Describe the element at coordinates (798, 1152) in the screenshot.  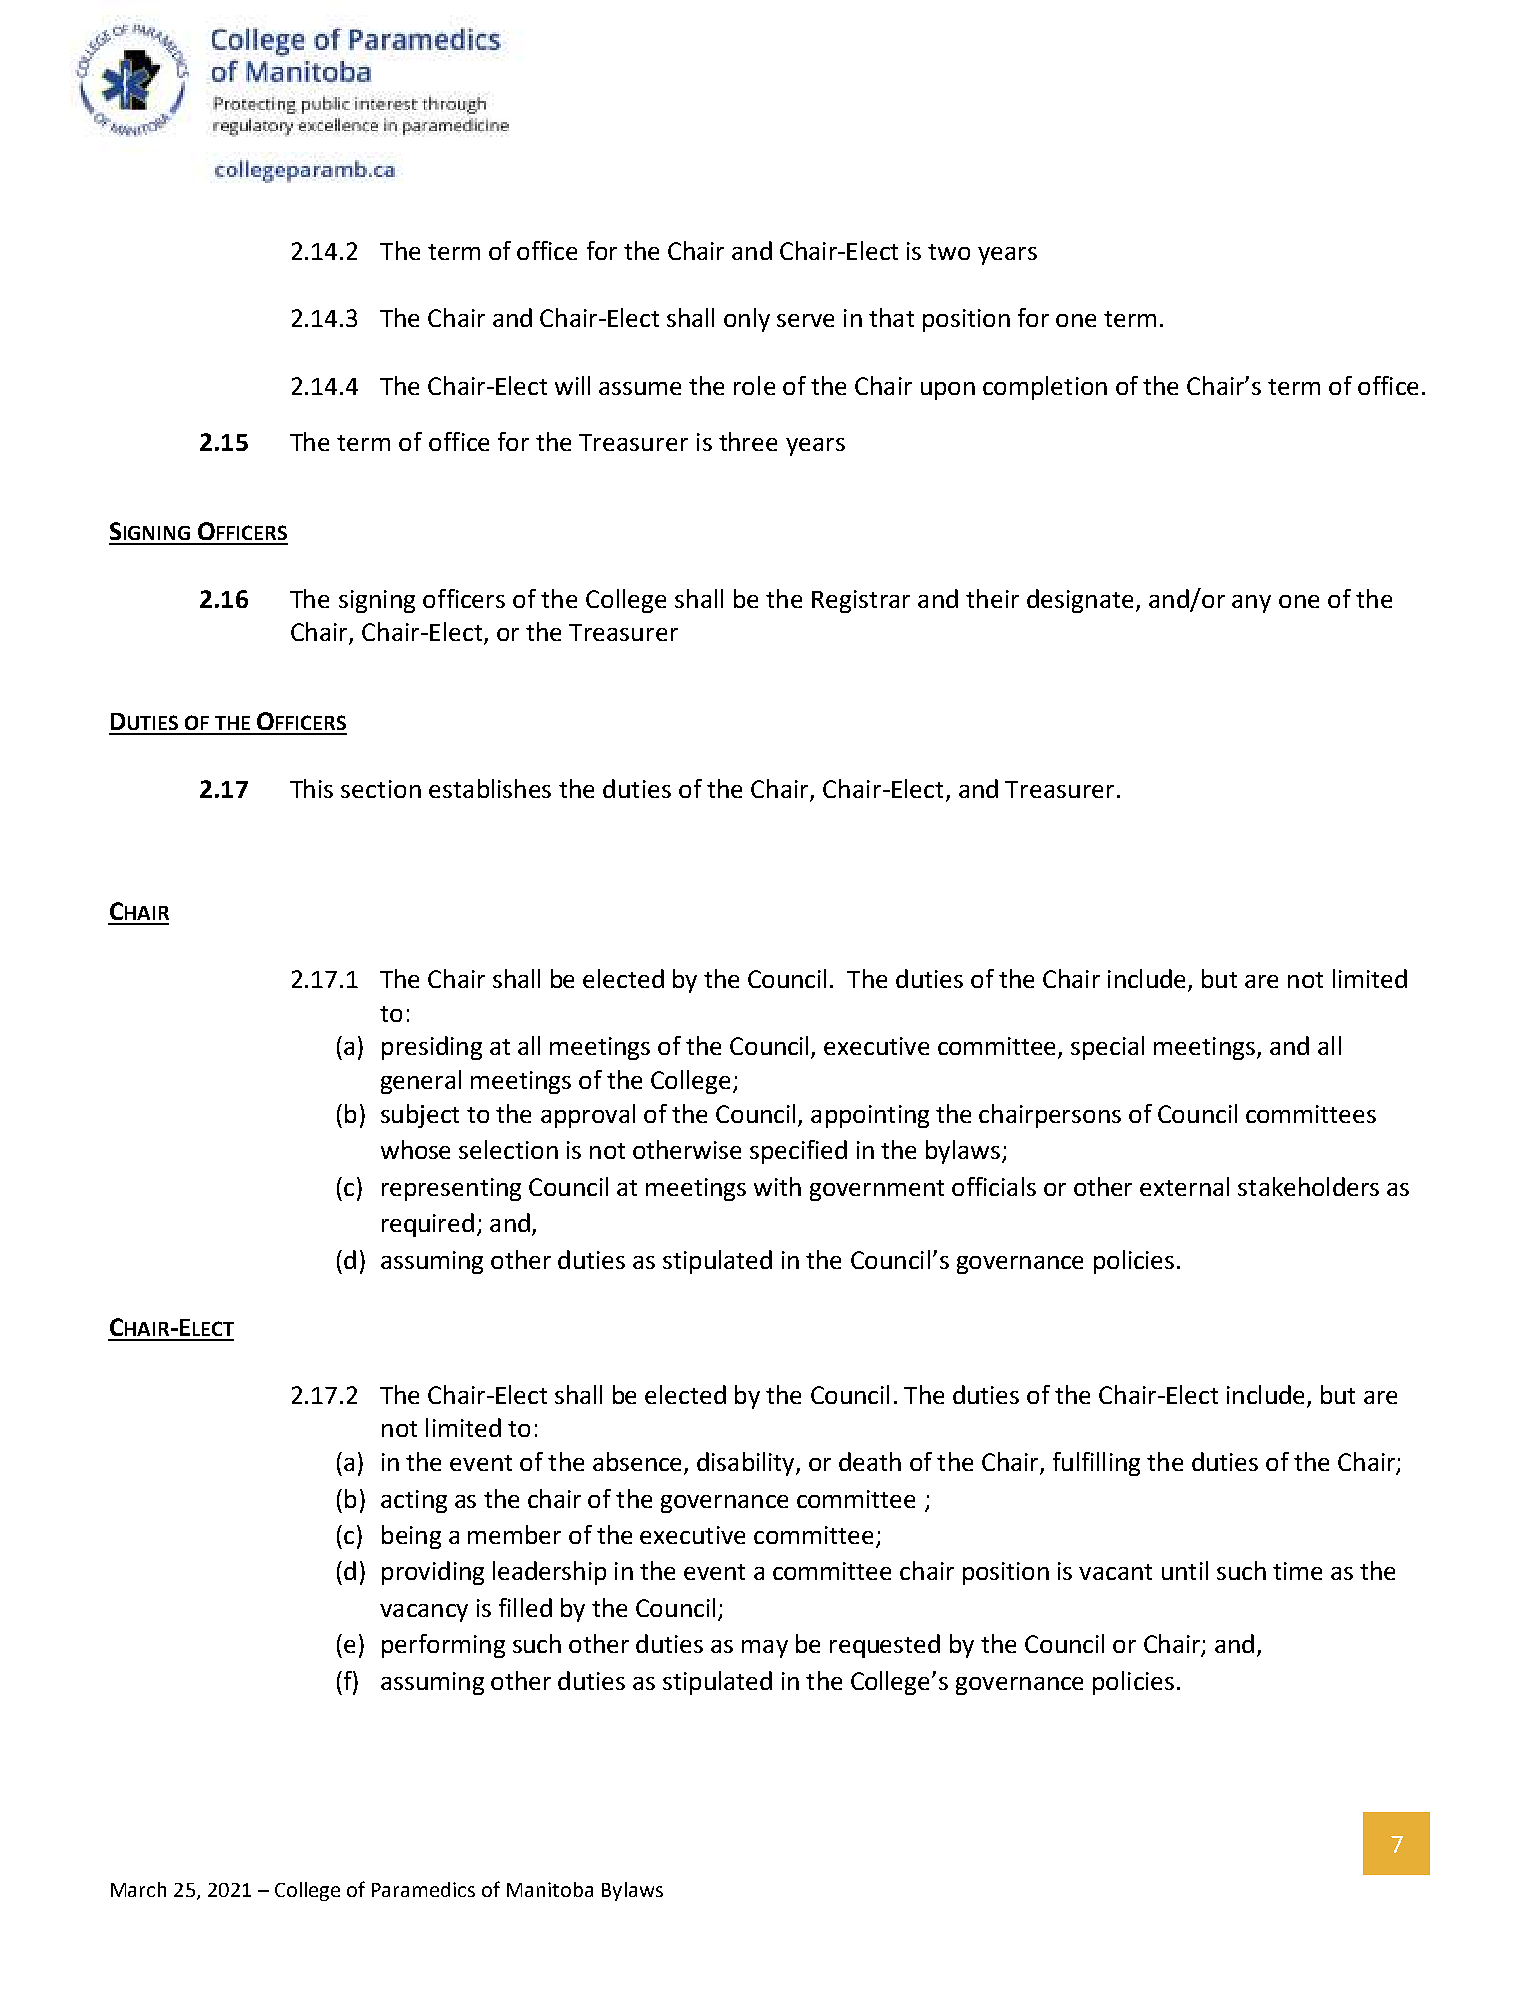
I see `specified` at that location.
